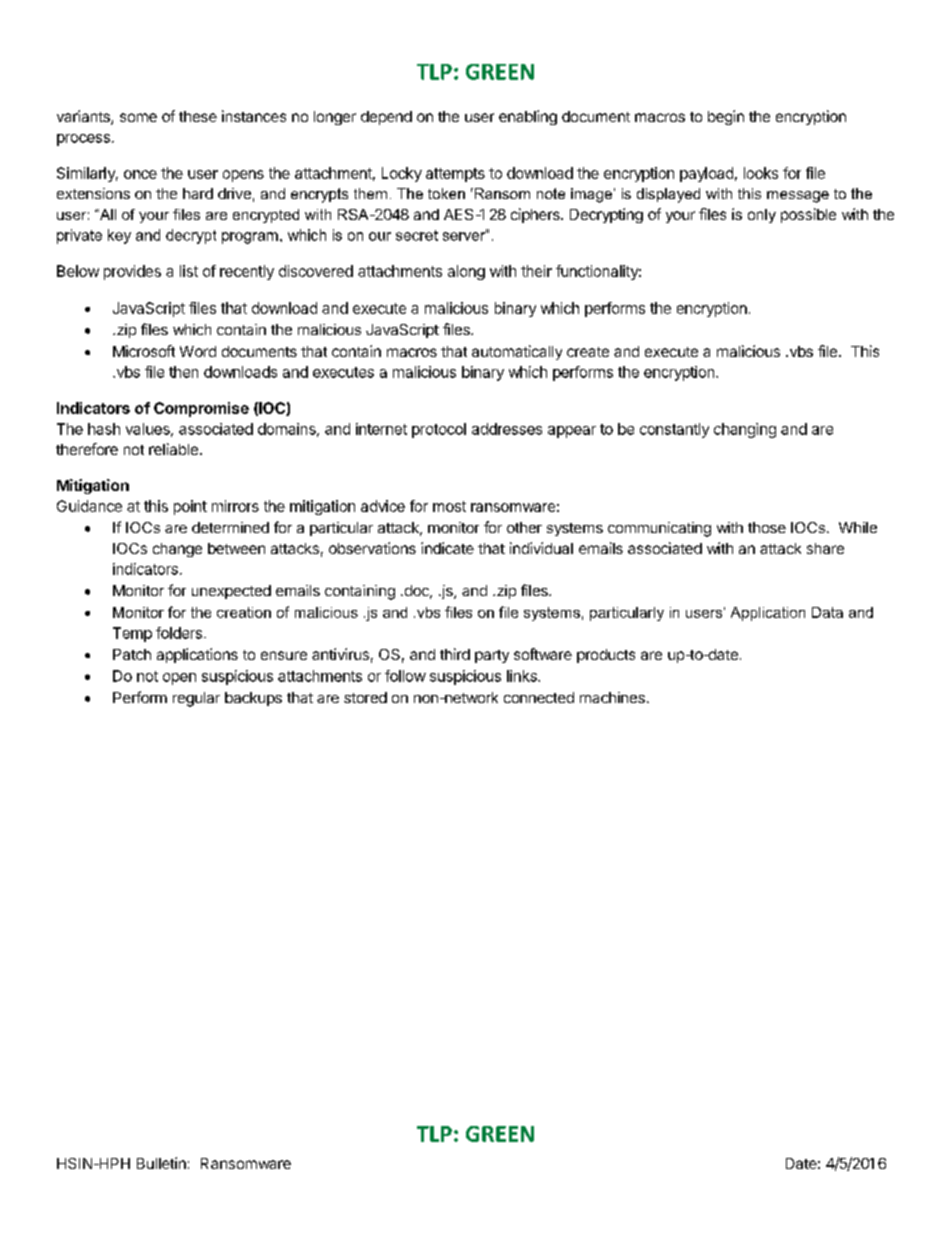 This screenshot has width=952, height=1233. I want to click on changing, so click(745, 430).
